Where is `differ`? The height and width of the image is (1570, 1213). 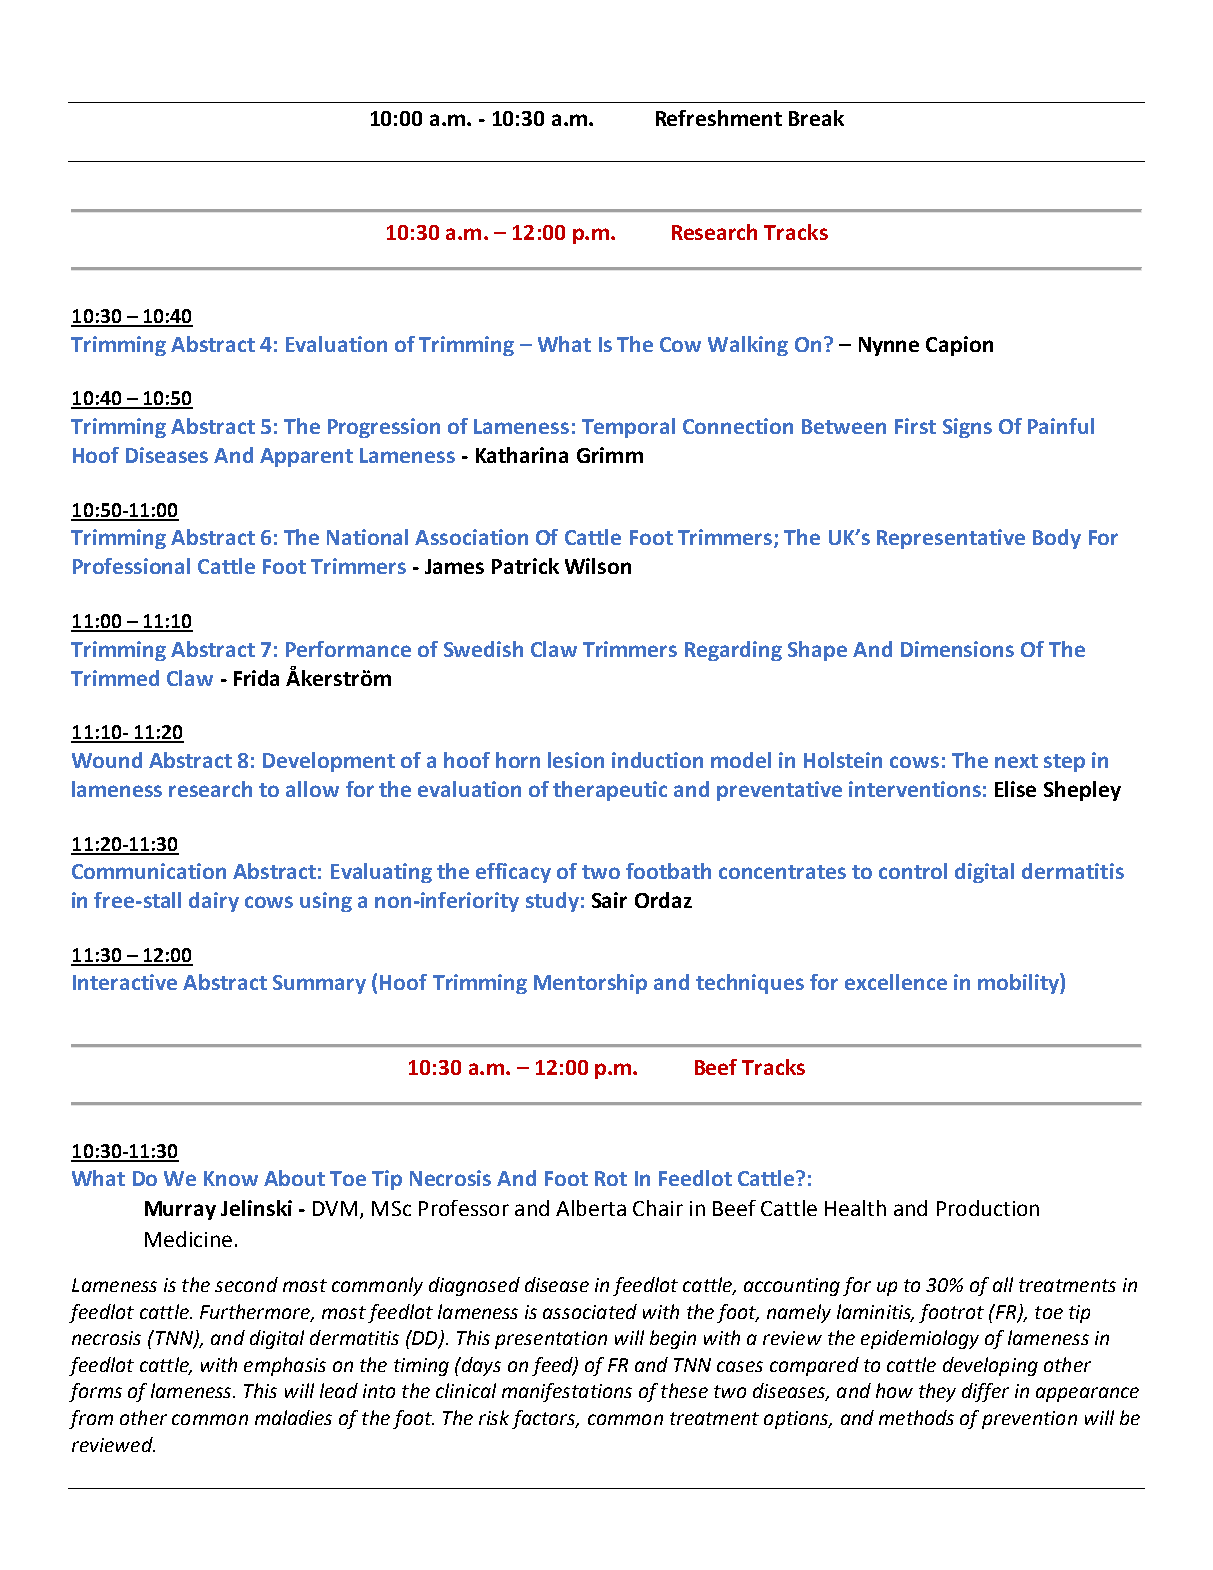 differ is located at coordinates (985, 1392).
